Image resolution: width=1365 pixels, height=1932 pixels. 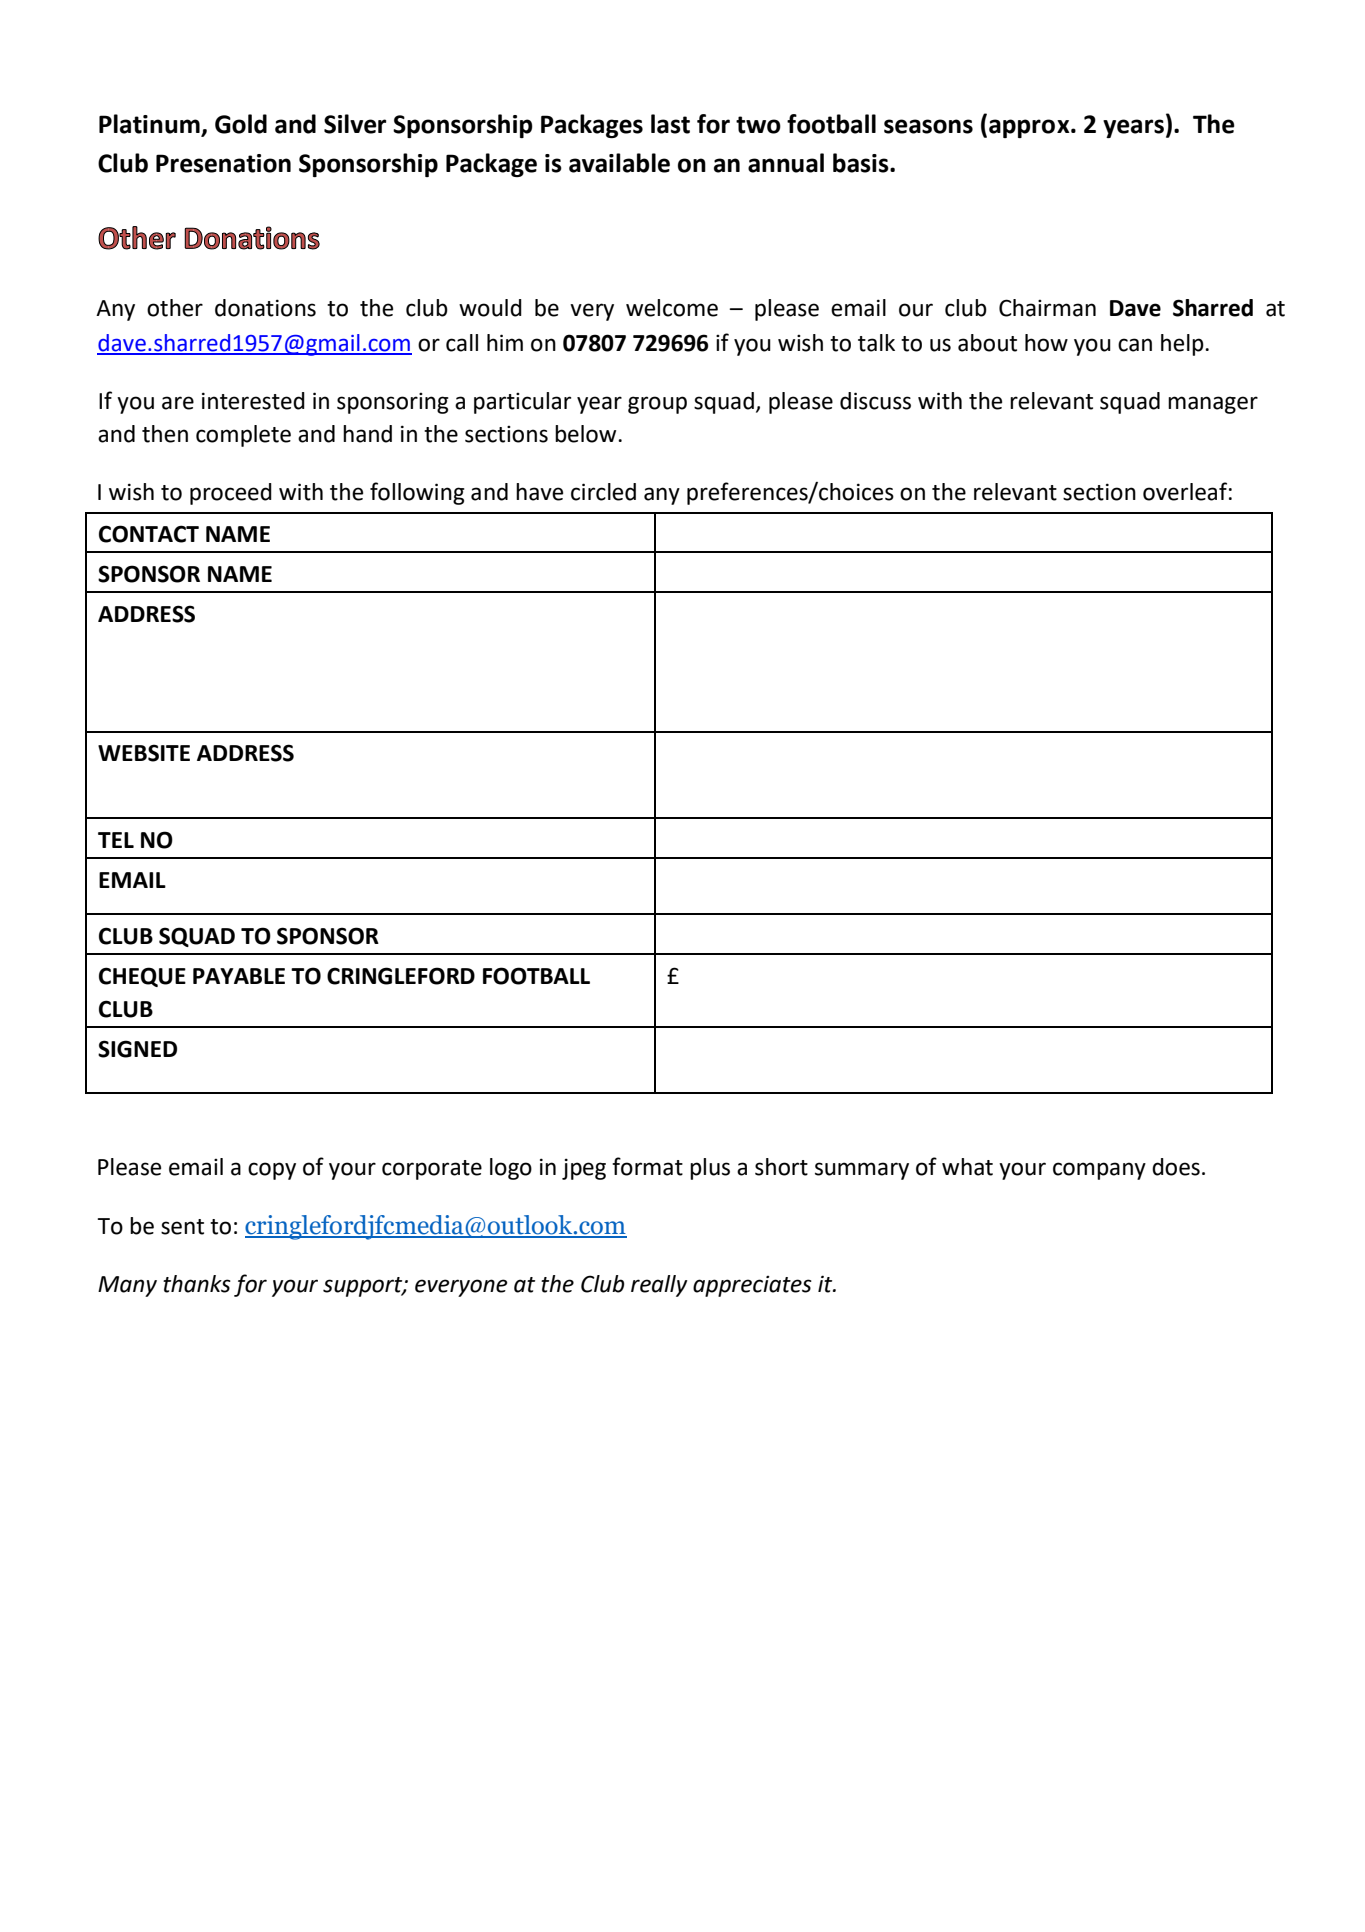 What do you see at coordinates (928, 126) in the image?
I see `seasons` at bounding box center [928, 126].
